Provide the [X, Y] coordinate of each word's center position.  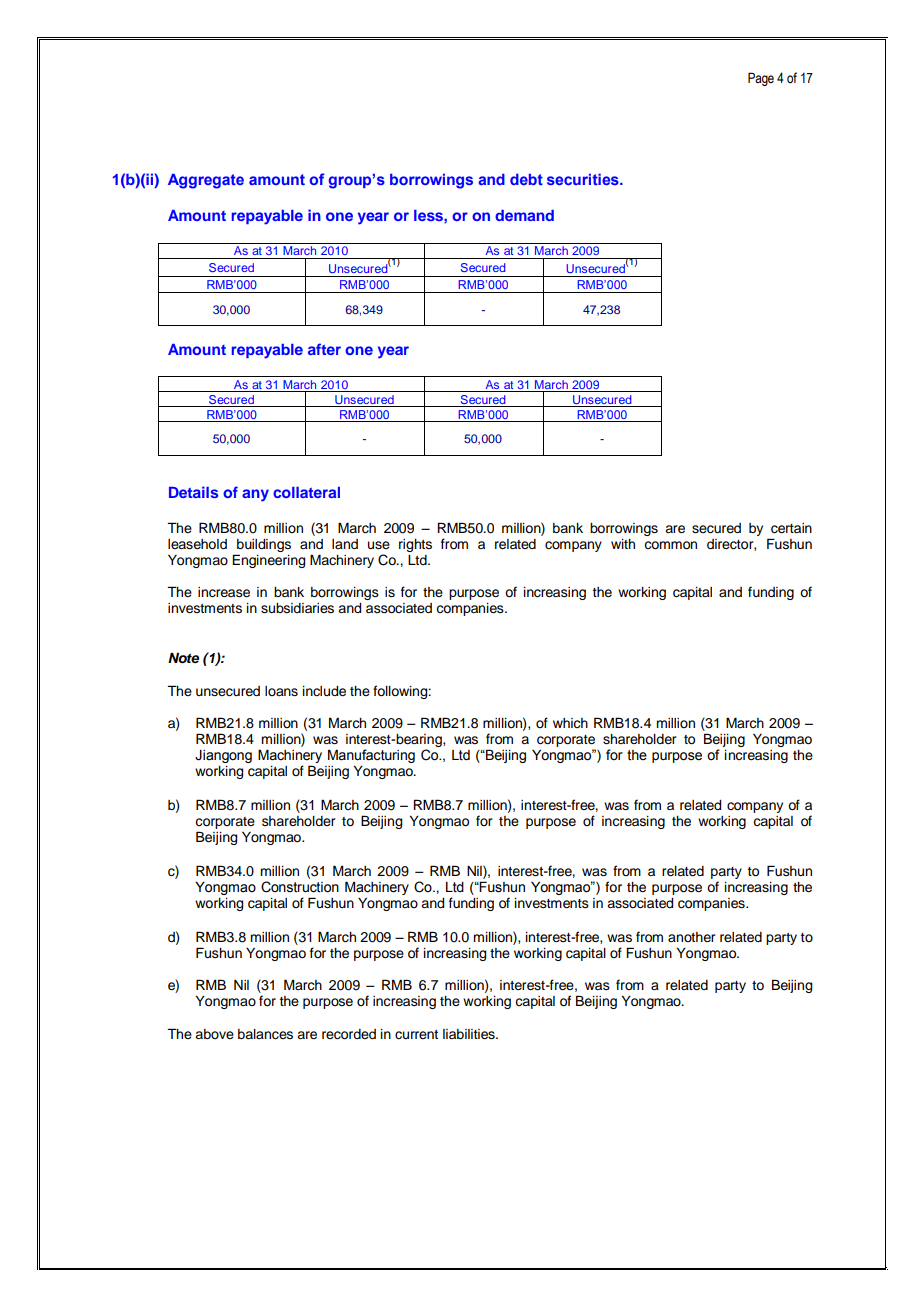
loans [281, 691]
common [670, 545]
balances [265, 1034]
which [570, 723]
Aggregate [206, 181]
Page [761, 79]
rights [415, 545]
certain [791, 528]
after [324, 349]
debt [526, 179]
